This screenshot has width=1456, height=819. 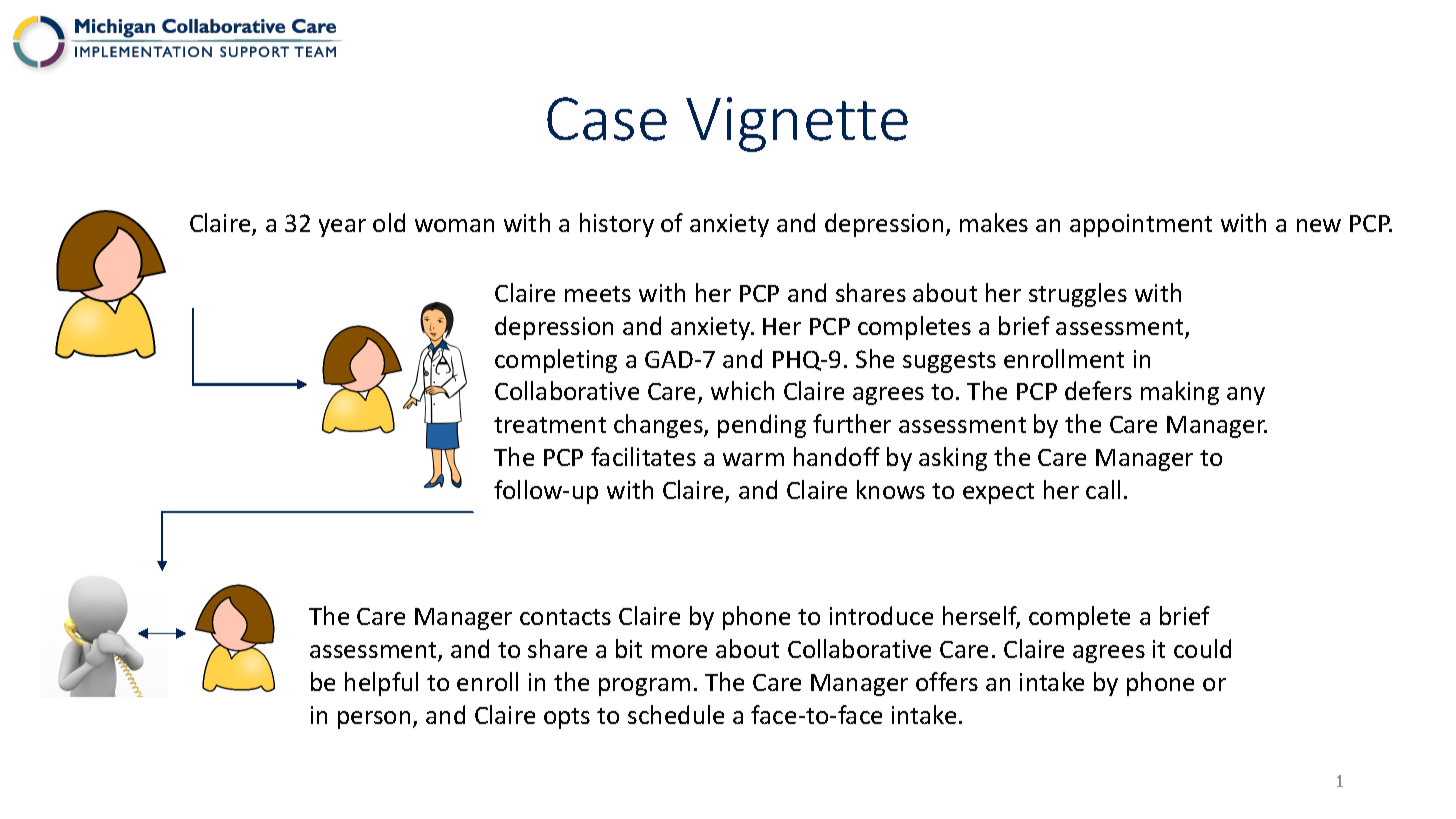 I want to click on could, so click(x=1202, y=648).
